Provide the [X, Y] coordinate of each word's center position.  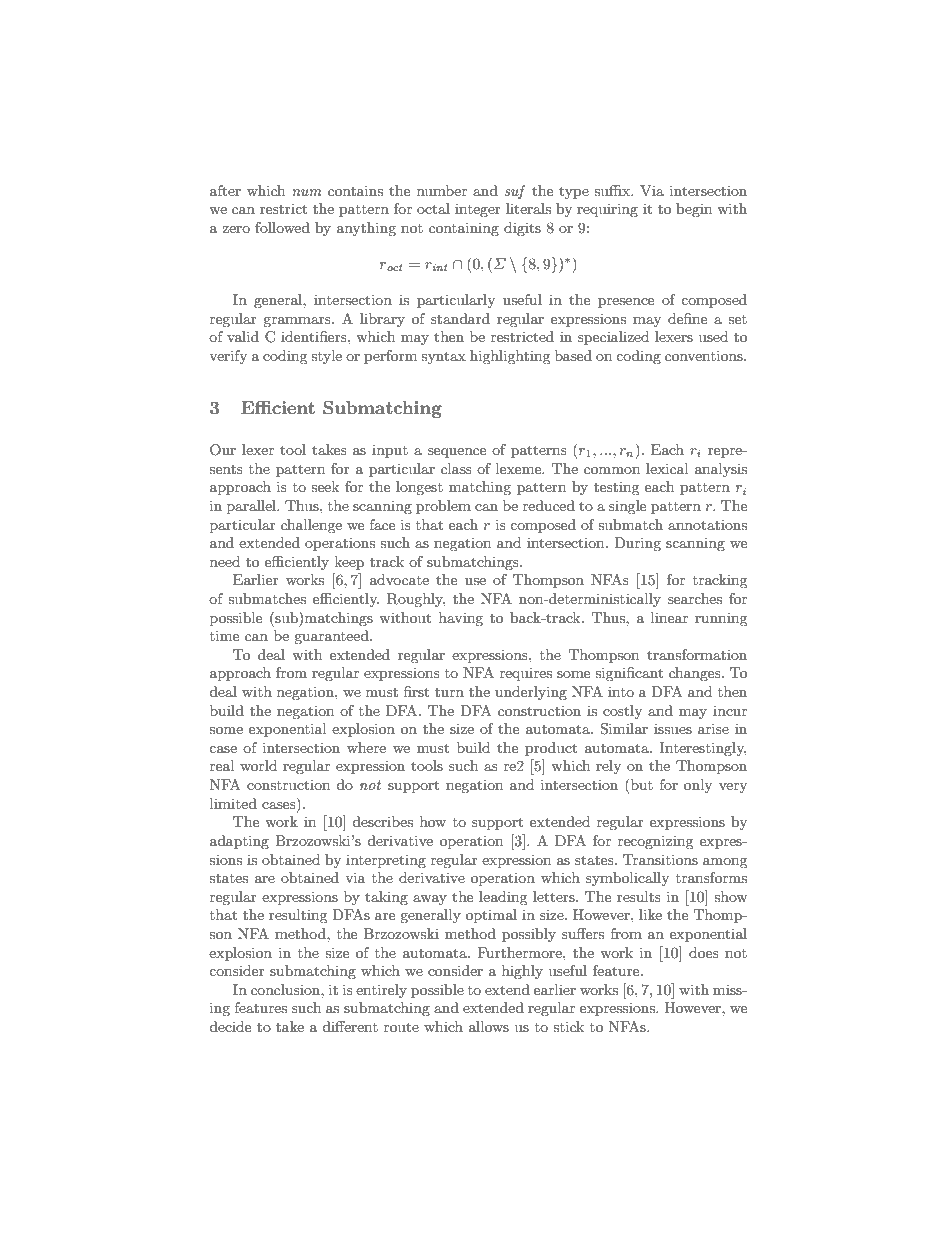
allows [489, 1026]
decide [230, 1026]
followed [282, 227]
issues [673, 728]
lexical [667, 468]
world [258, 765]
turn [449, 692]
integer [478, 210]
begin [694, 210]
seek [325, 486]
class [456, 468]
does [704, 952]
